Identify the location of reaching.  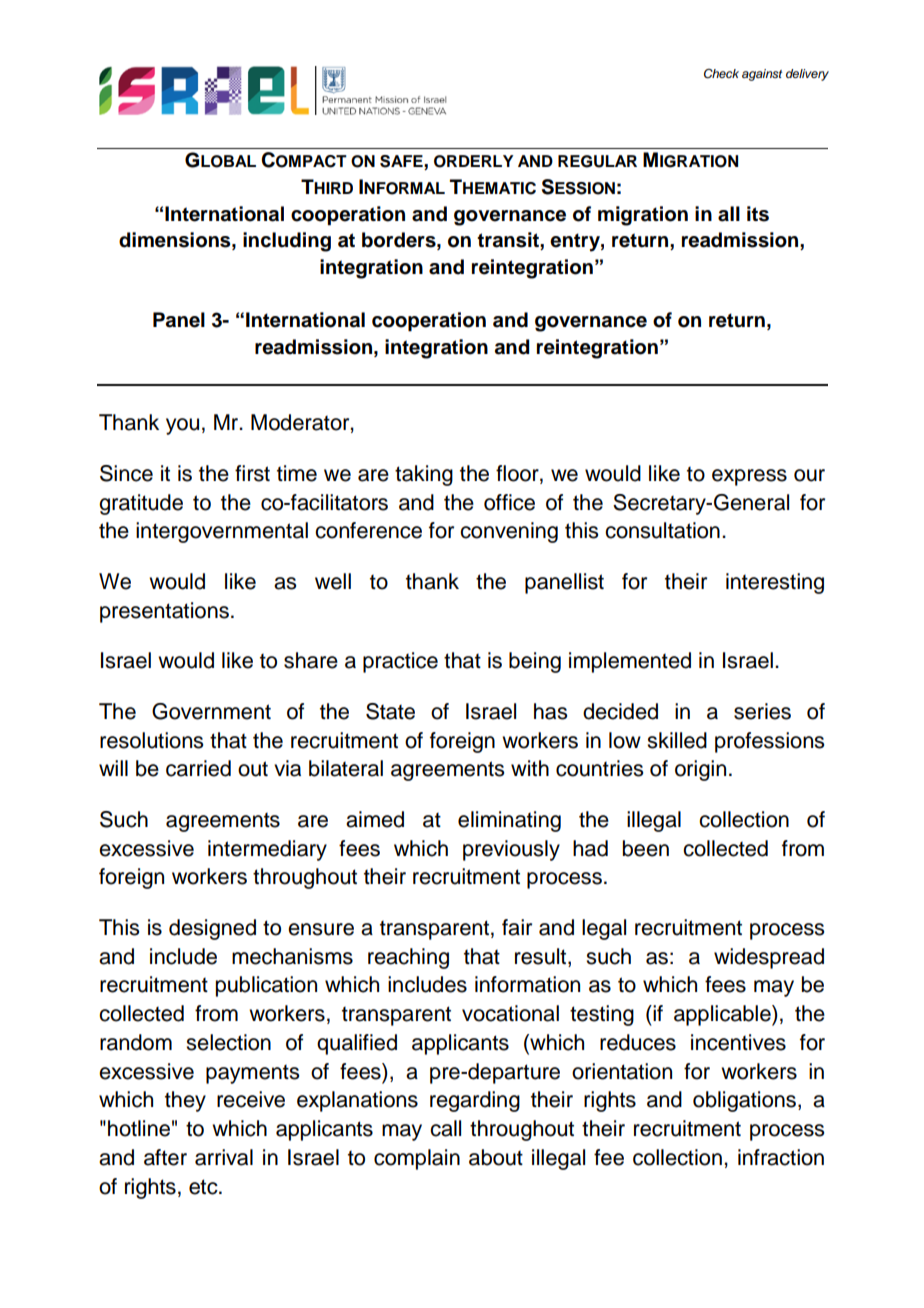
(408, 958).
